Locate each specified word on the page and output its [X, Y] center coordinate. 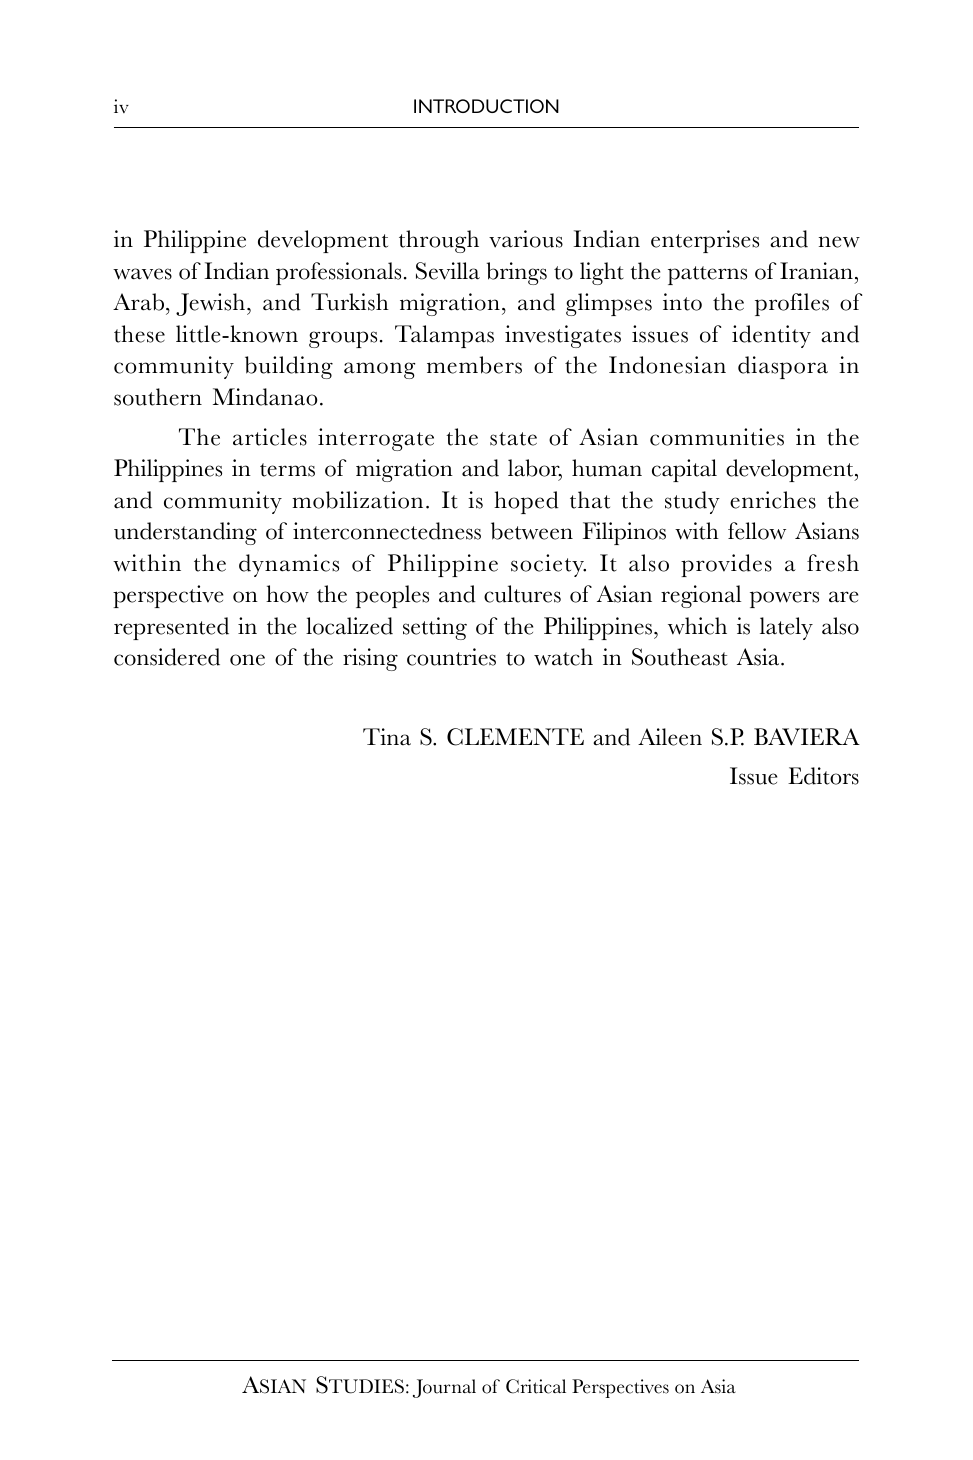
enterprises [705, 241]
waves [142, 274]
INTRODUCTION [486, 106]
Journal [444, 1388]
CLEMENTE [515, 737]
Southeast [680, 657]
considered [167, 657]
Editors [823, 776]
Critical [536, 1386]
